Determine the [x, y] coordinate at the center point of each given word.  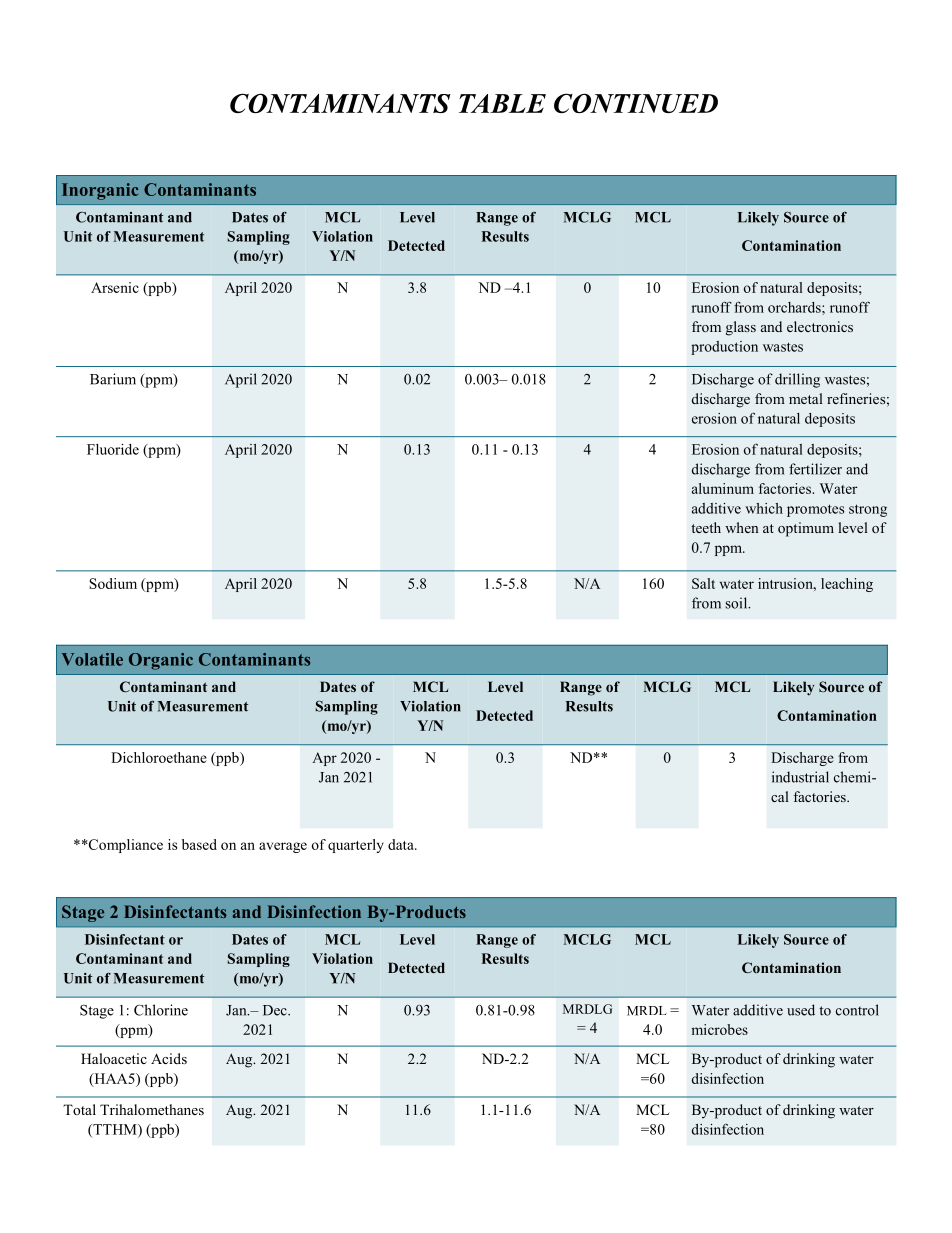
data [402, 844]
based [199, 844]
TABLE [502, 103]
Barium [113, 379]
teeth [706, 527]
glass [741, 328]
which [764, 508]
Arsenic [115, 287]
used [801, 1010]
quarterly [356, 846]
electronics [820, 326]
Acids [169, 1058]
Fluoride [113, 449]
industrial [800, 777]
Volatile [92, 659]
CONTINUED [636, 103]
